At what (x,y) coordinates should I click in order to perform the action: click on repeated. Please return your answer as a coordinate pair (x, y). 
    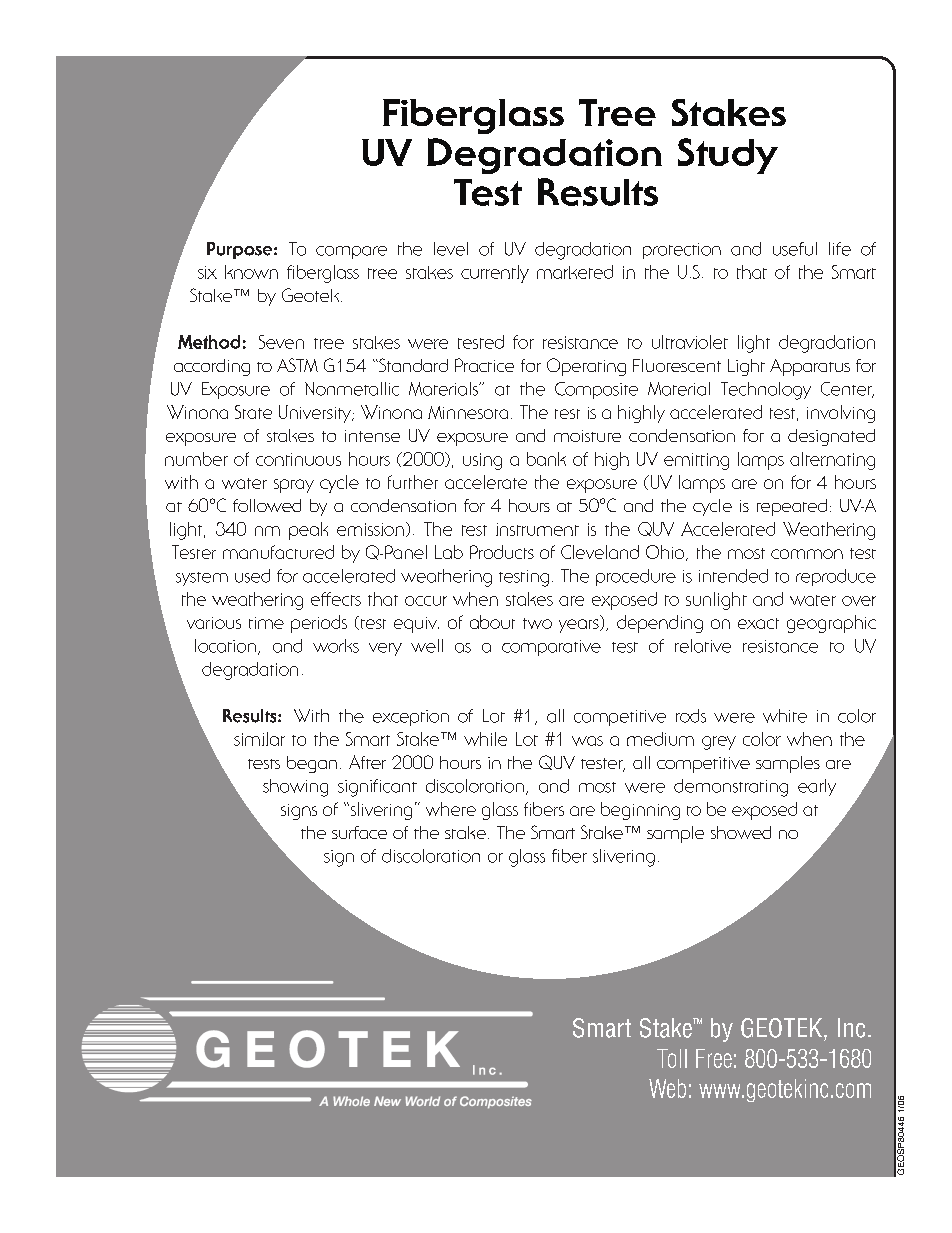
    Looking at the image, I should click on (792, 507).
